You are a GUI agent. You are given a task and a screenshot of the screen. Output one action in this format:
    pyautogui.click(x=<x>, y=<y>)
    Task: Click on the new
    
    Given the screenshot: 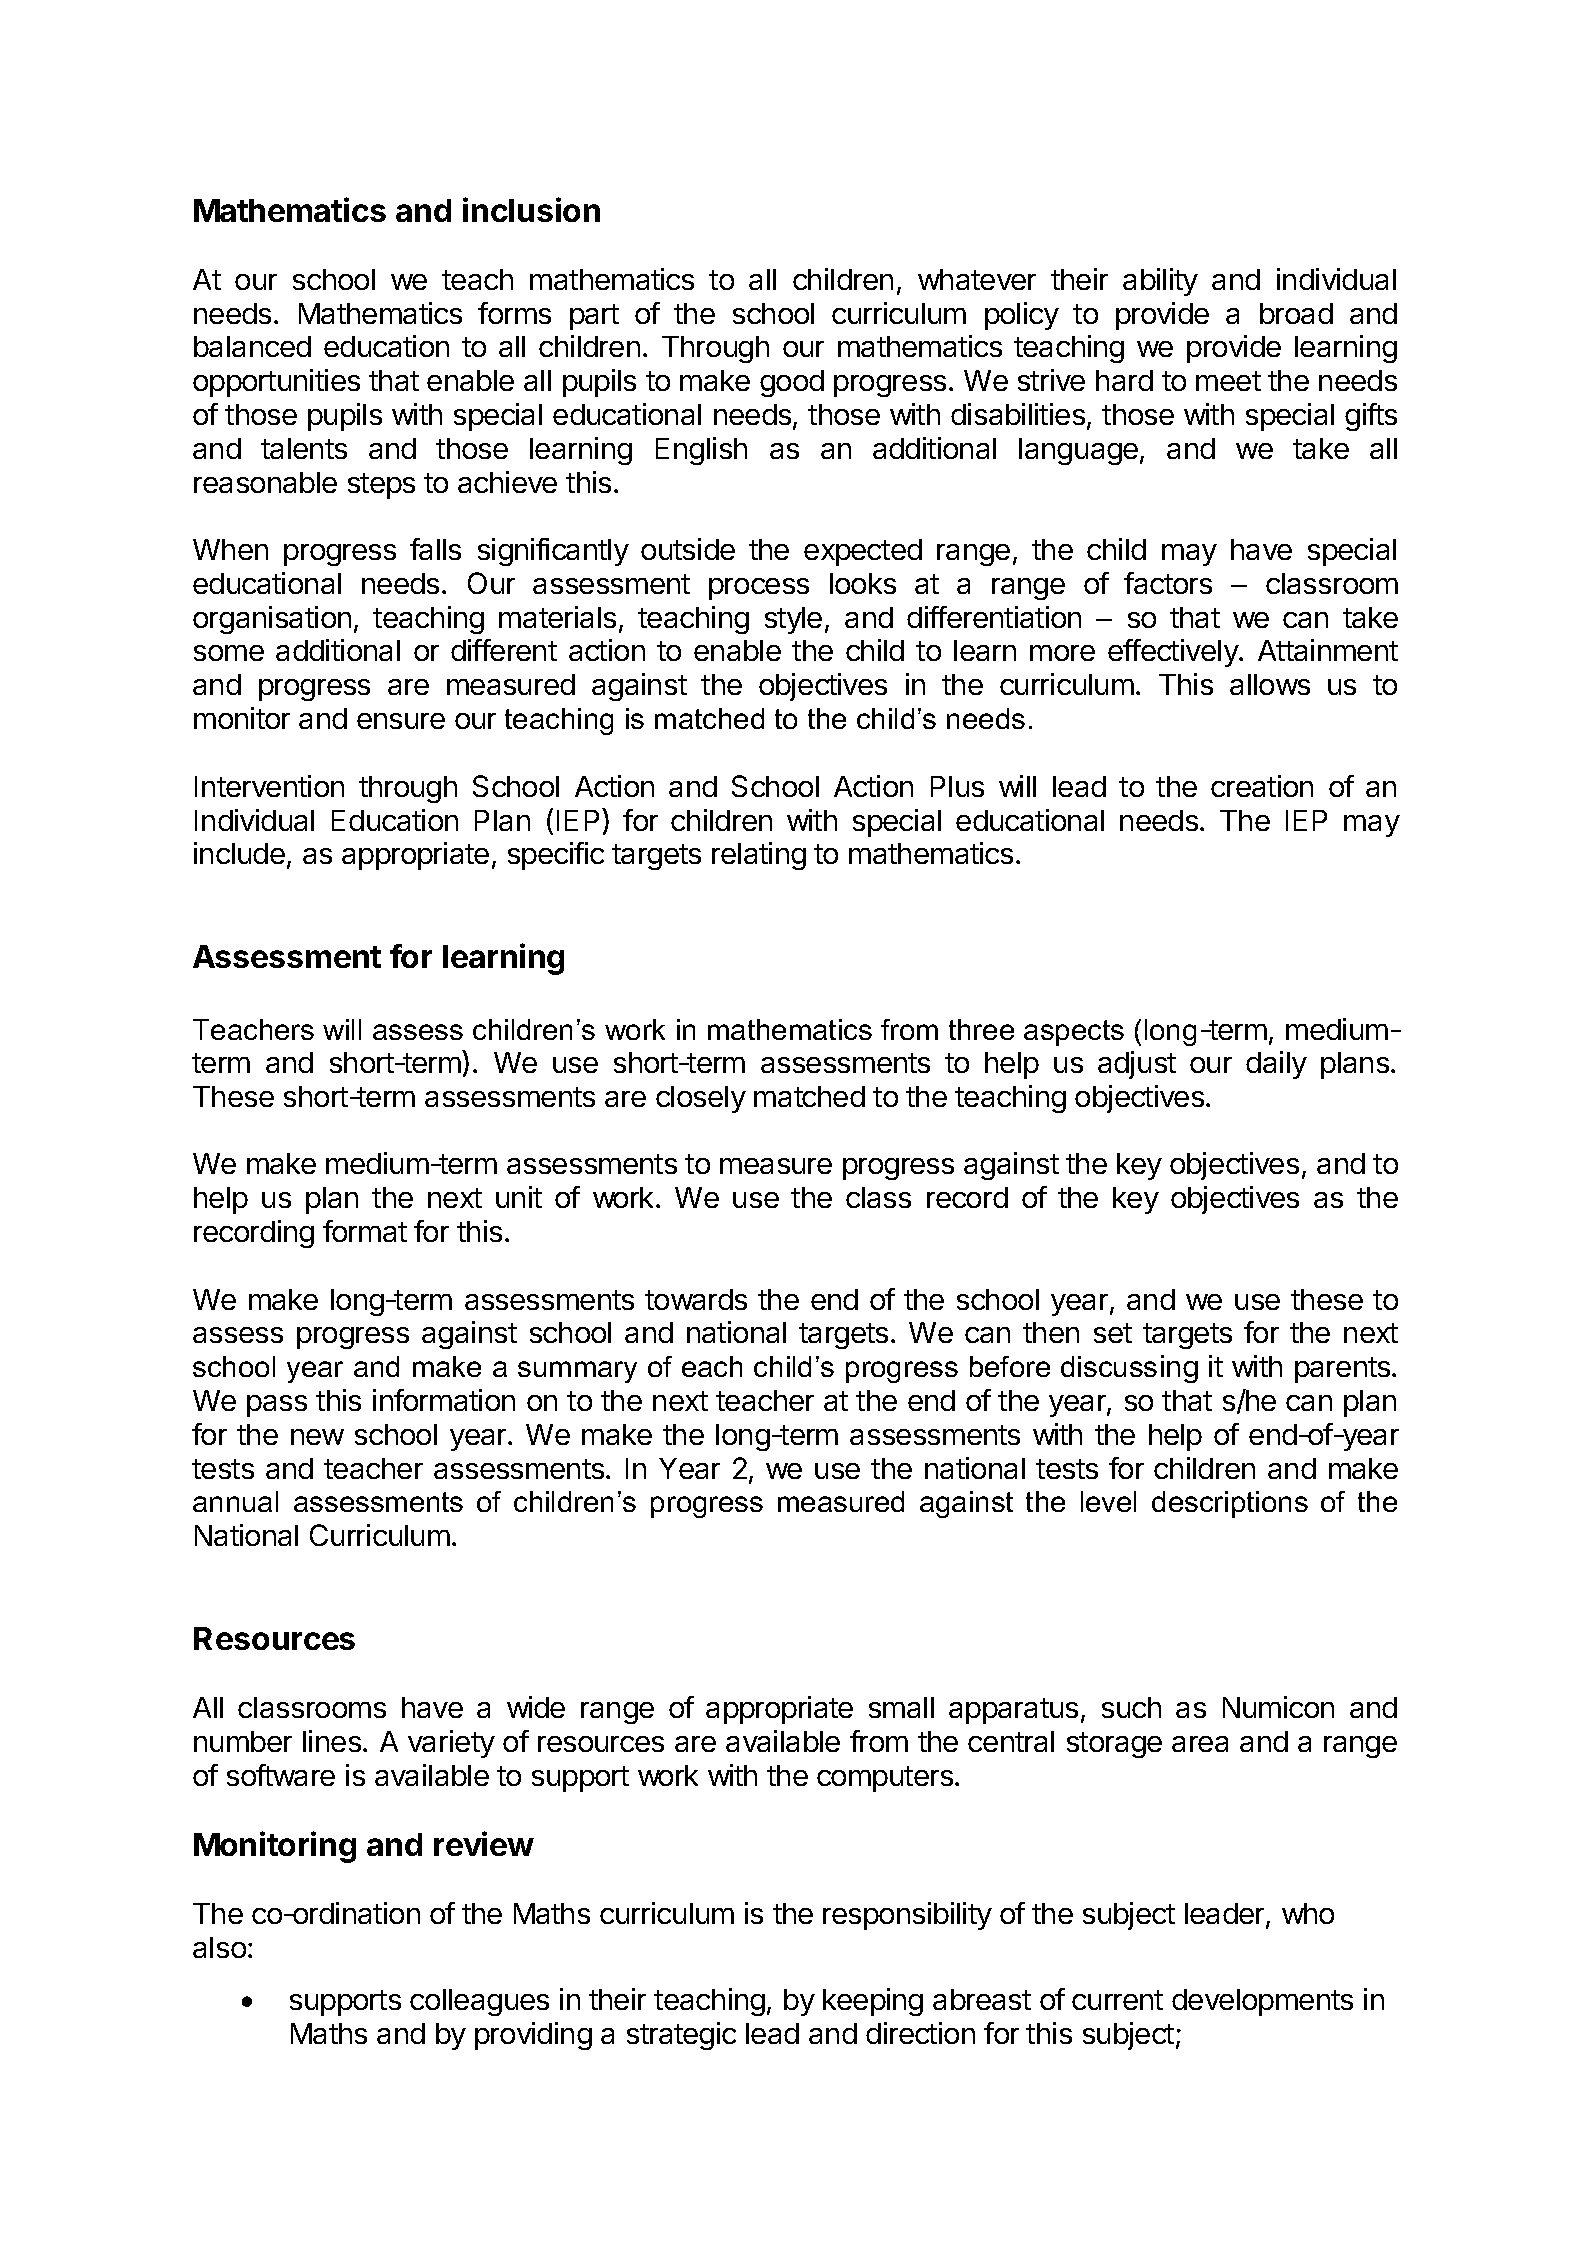 What is the action you would take?
    pyautogui.click(x=317, y=1437)
